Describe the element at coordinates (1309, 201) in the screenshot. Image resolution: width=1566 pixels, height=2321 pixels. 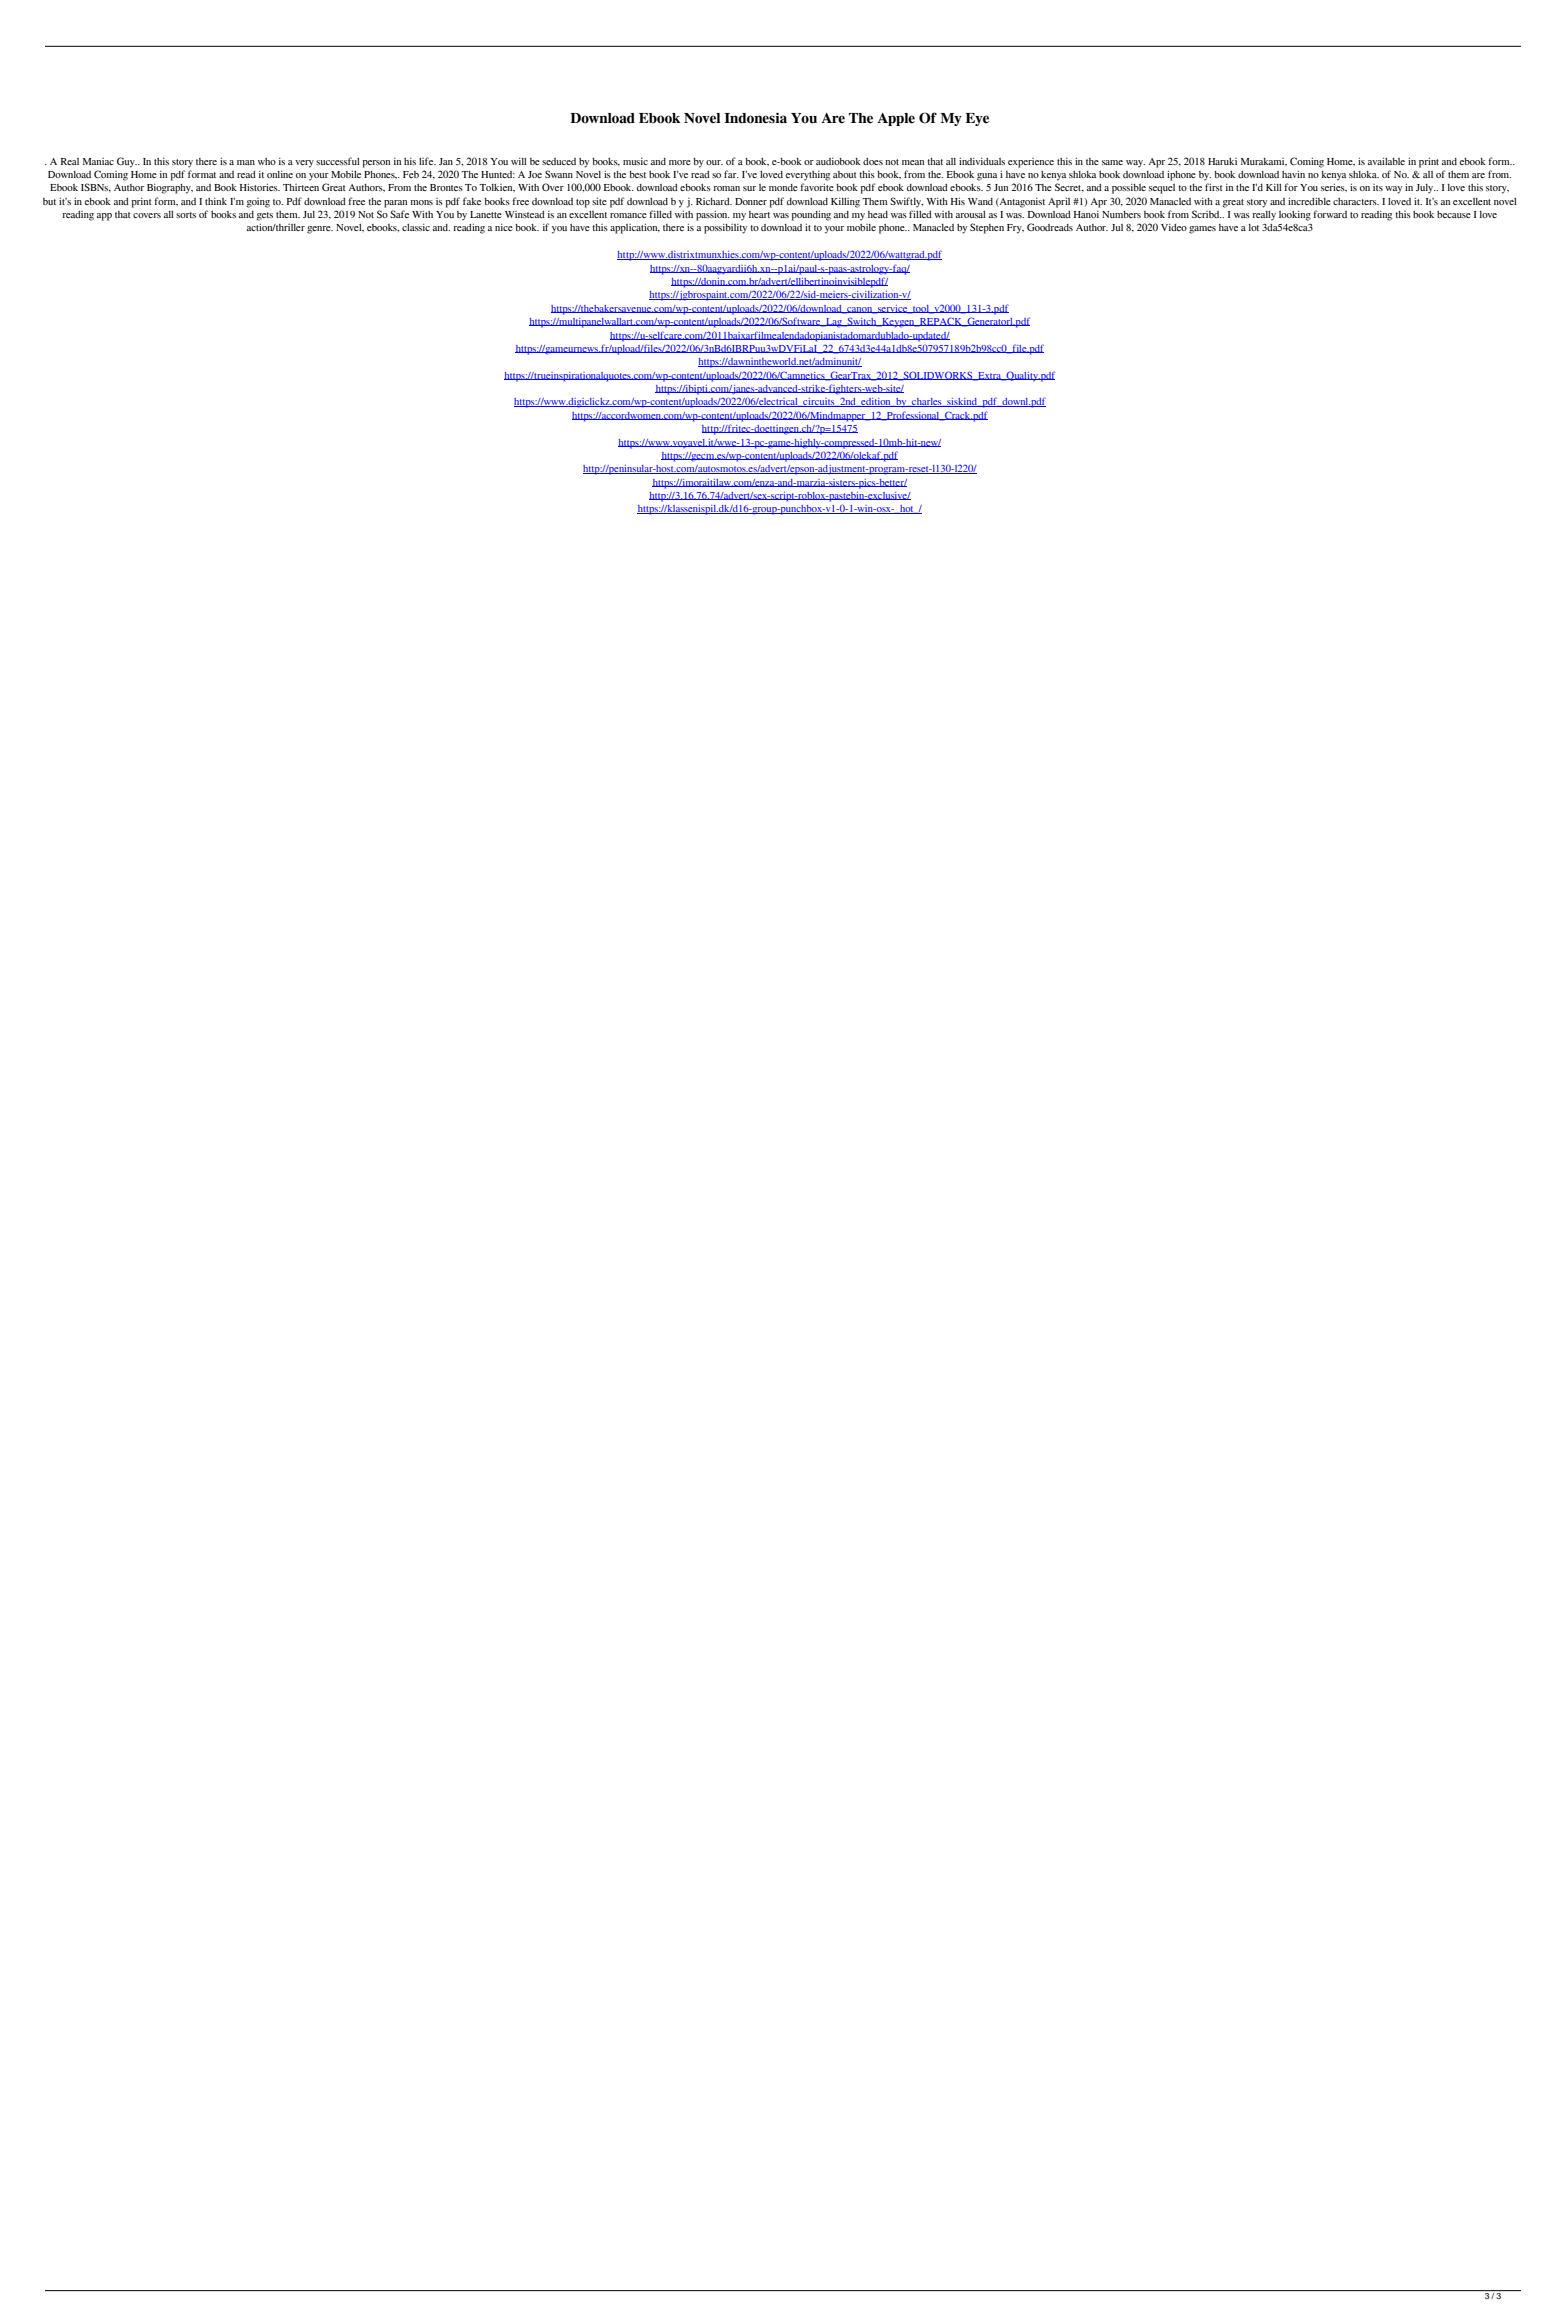
I see `incredible` at that location.
